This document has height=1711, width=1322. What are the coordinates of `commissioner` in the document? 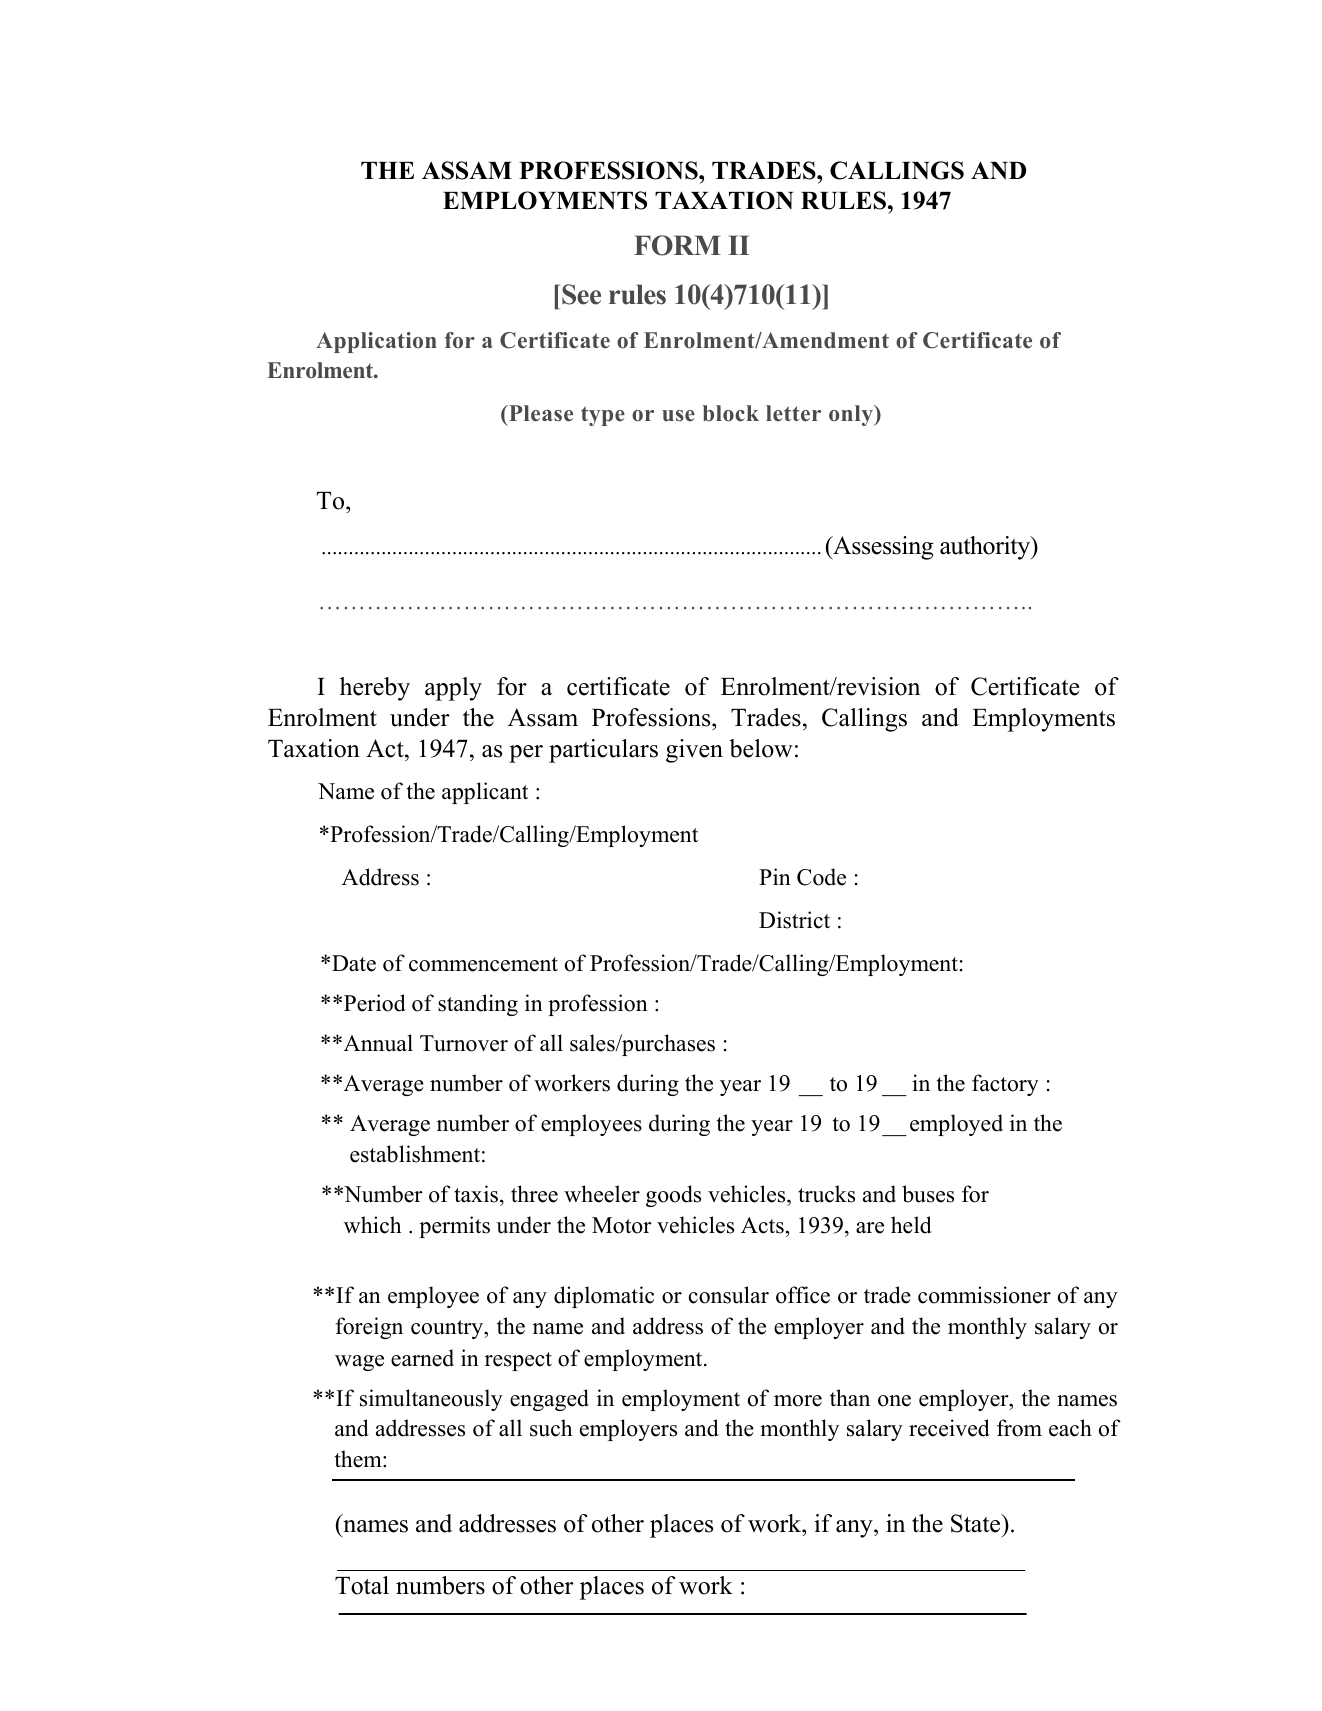 It's located at (984, 1295).
